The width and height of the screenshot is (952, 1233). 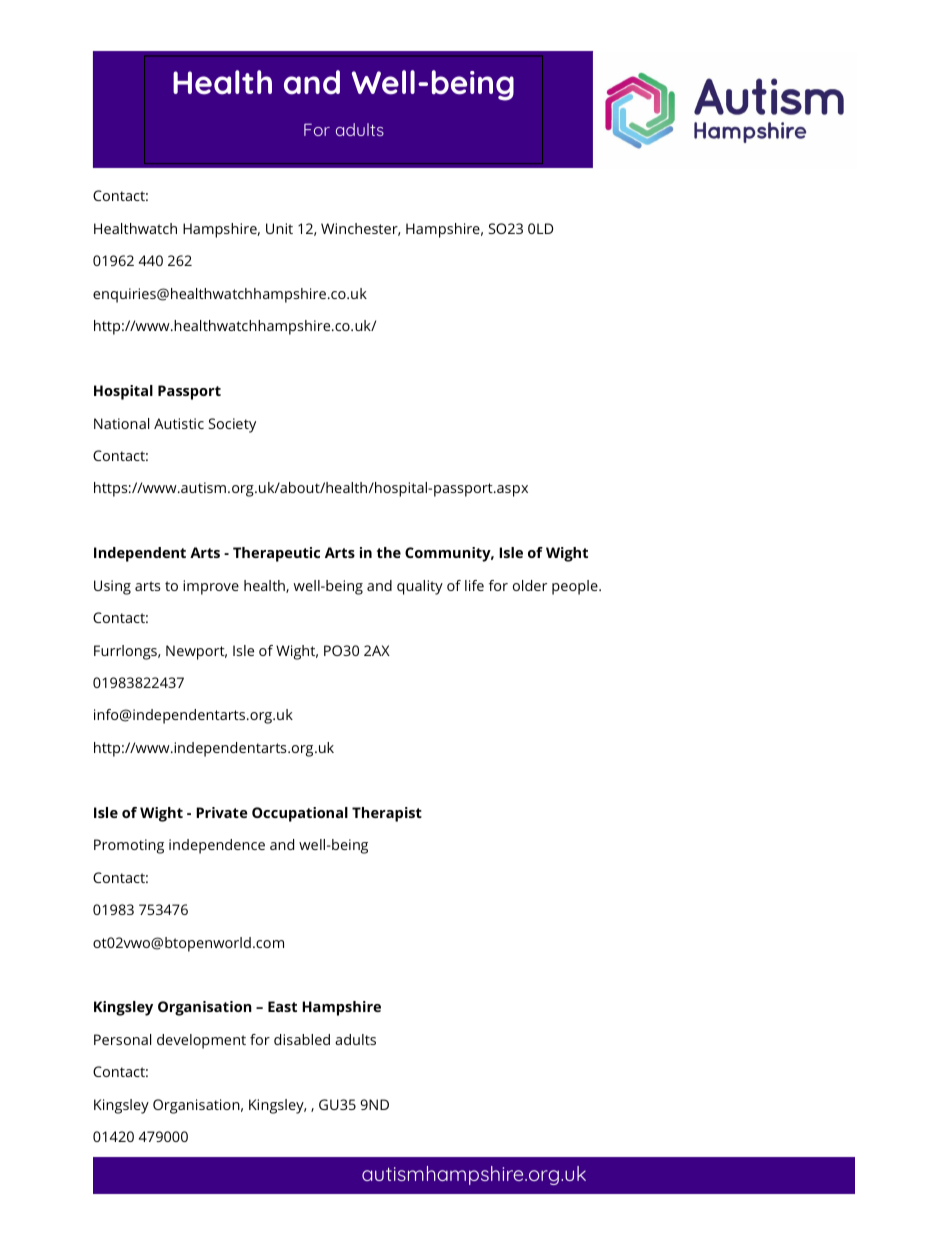 I want to click on Autistic, so click(x=179, y=423).
